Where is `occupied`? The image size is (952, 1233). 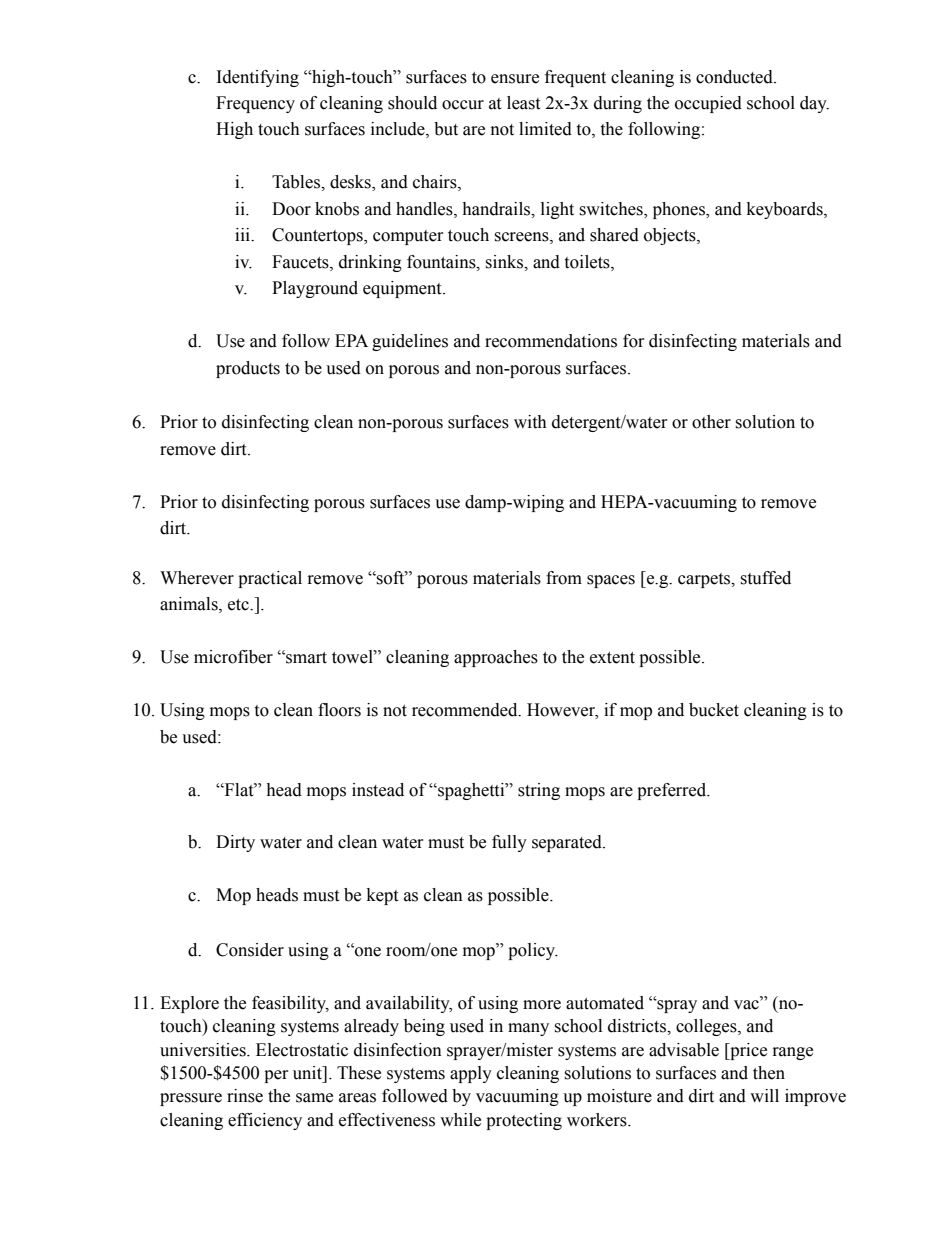 occupied is located at coordinates (708, 104).
